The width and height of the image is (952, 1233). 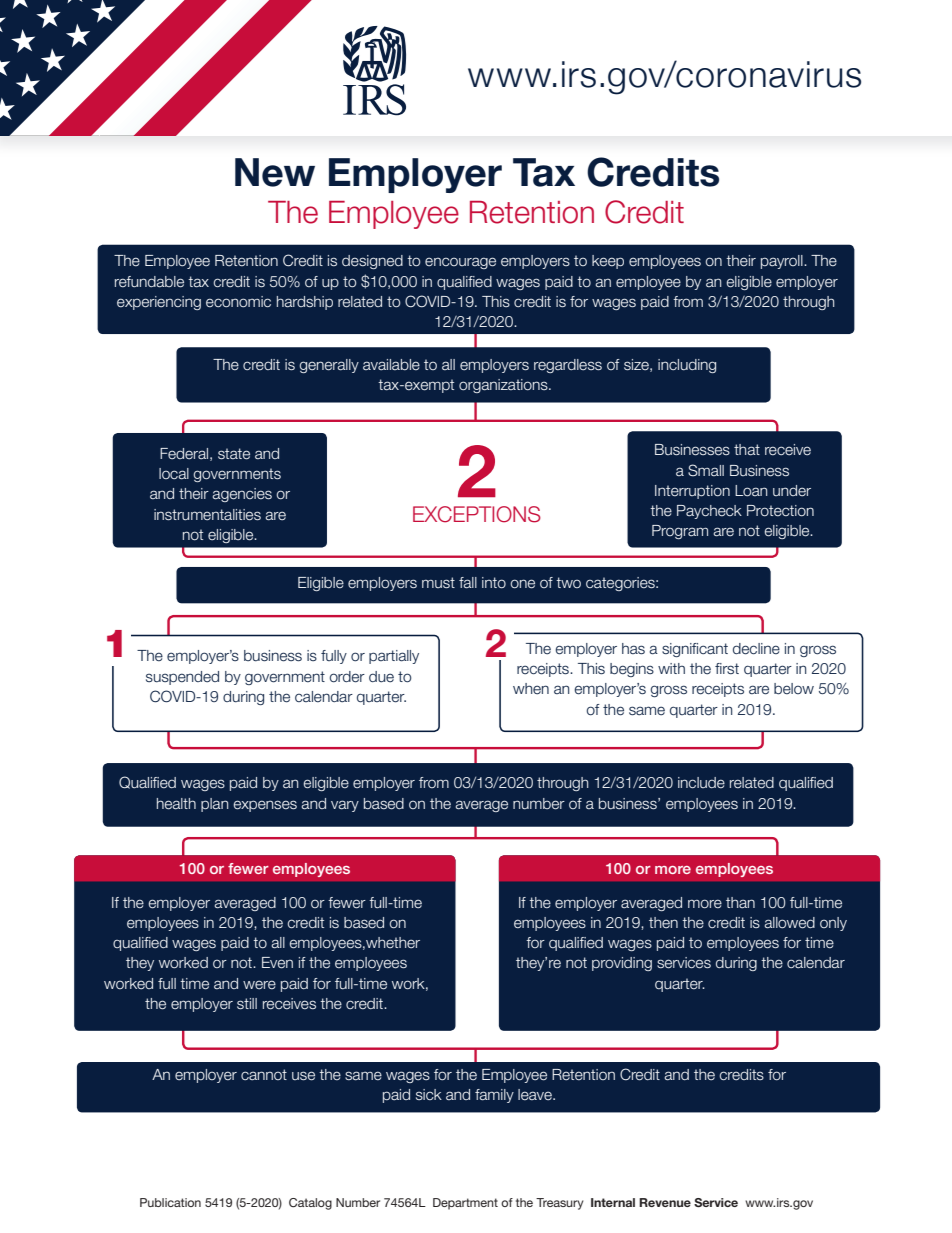 I want to click on New, so click(x=275, y=172).
